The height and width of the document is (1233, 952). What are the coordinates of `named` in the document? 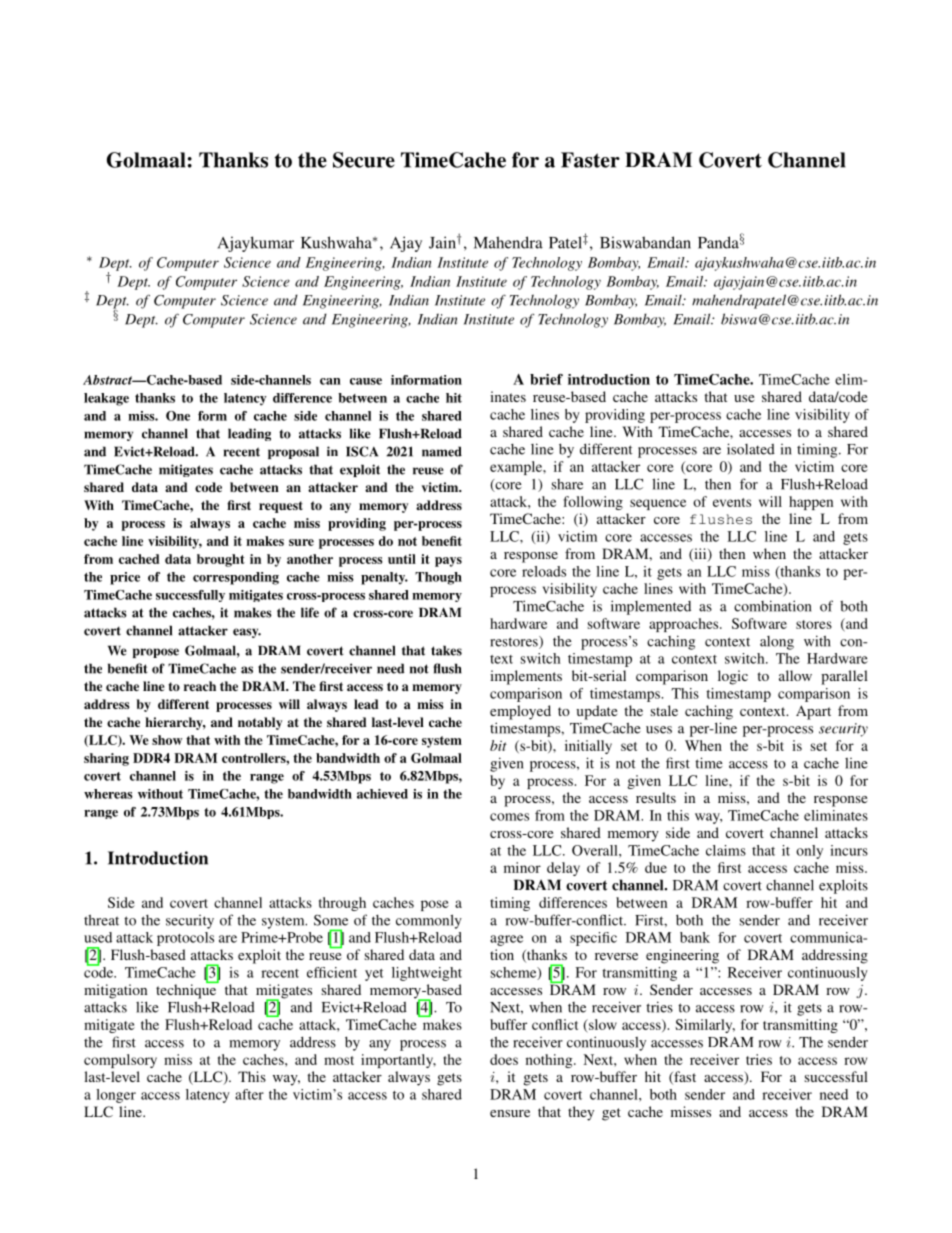 It's located at (442, 451).
